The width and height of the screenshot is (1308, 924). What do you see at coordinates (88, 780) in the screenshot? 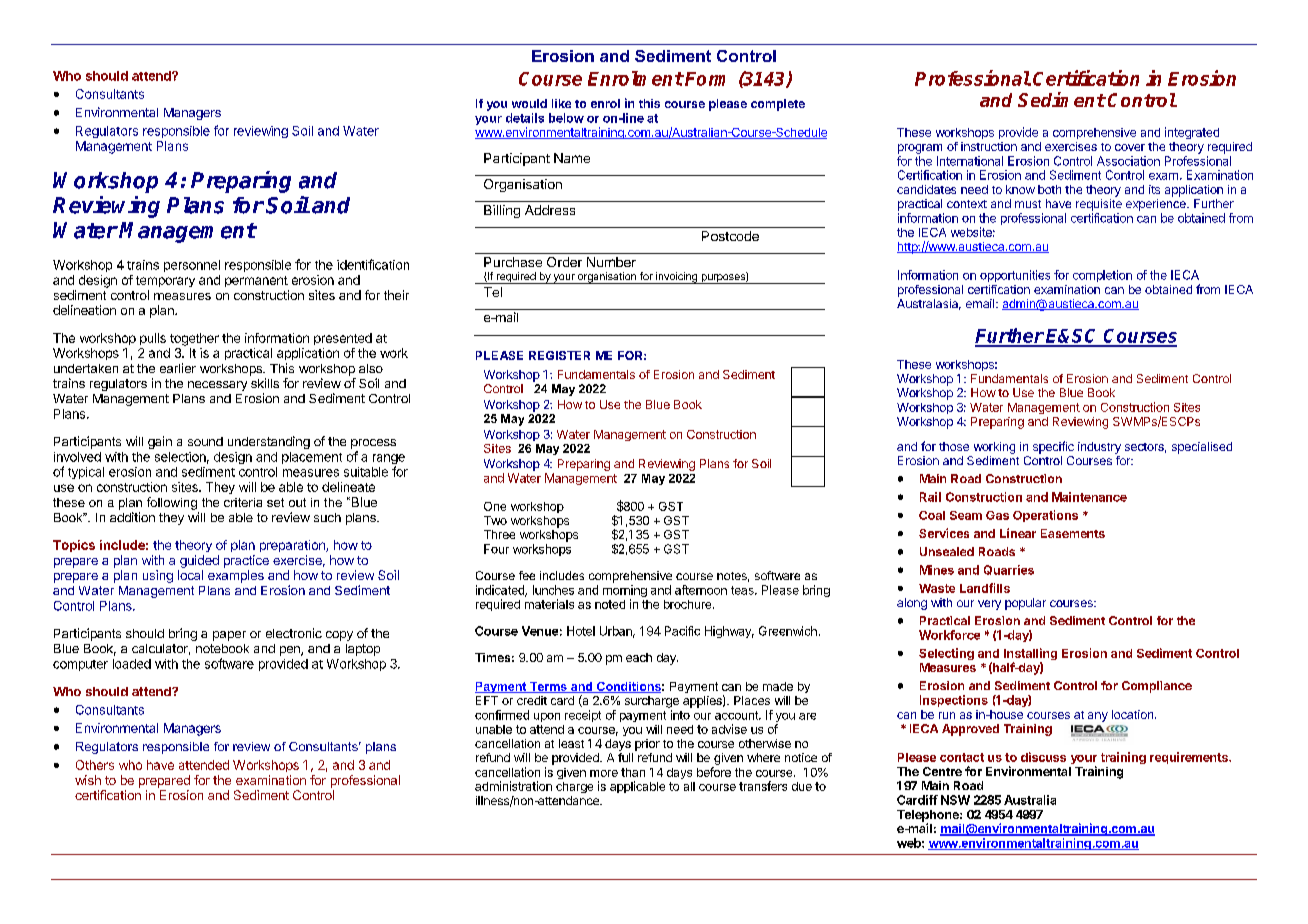
I see `wish` at bounding box center [88, 780].
